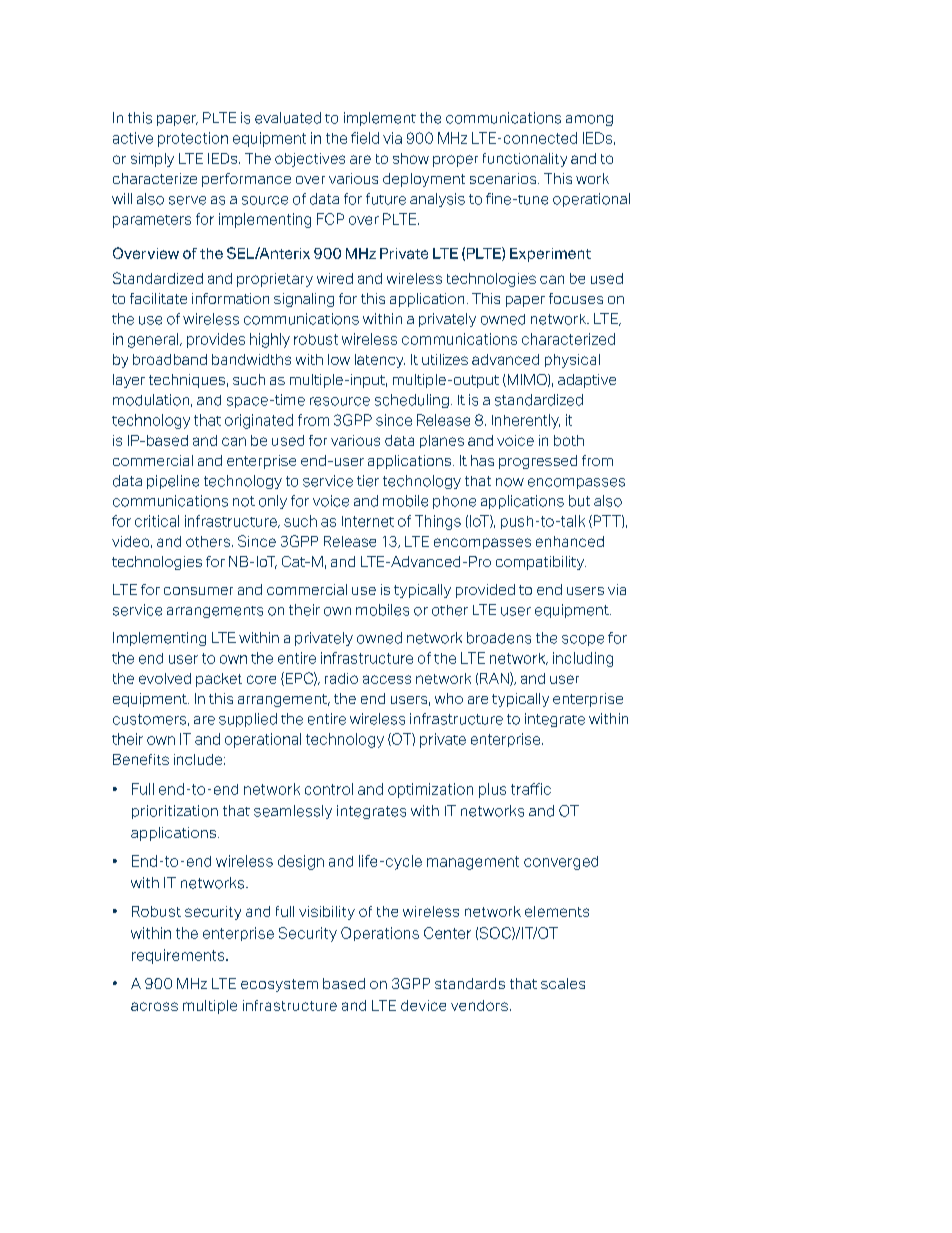 Image resolution: width=952 pixels, height=1233 pixels. I want to click on requirements, so click(179, 956).
